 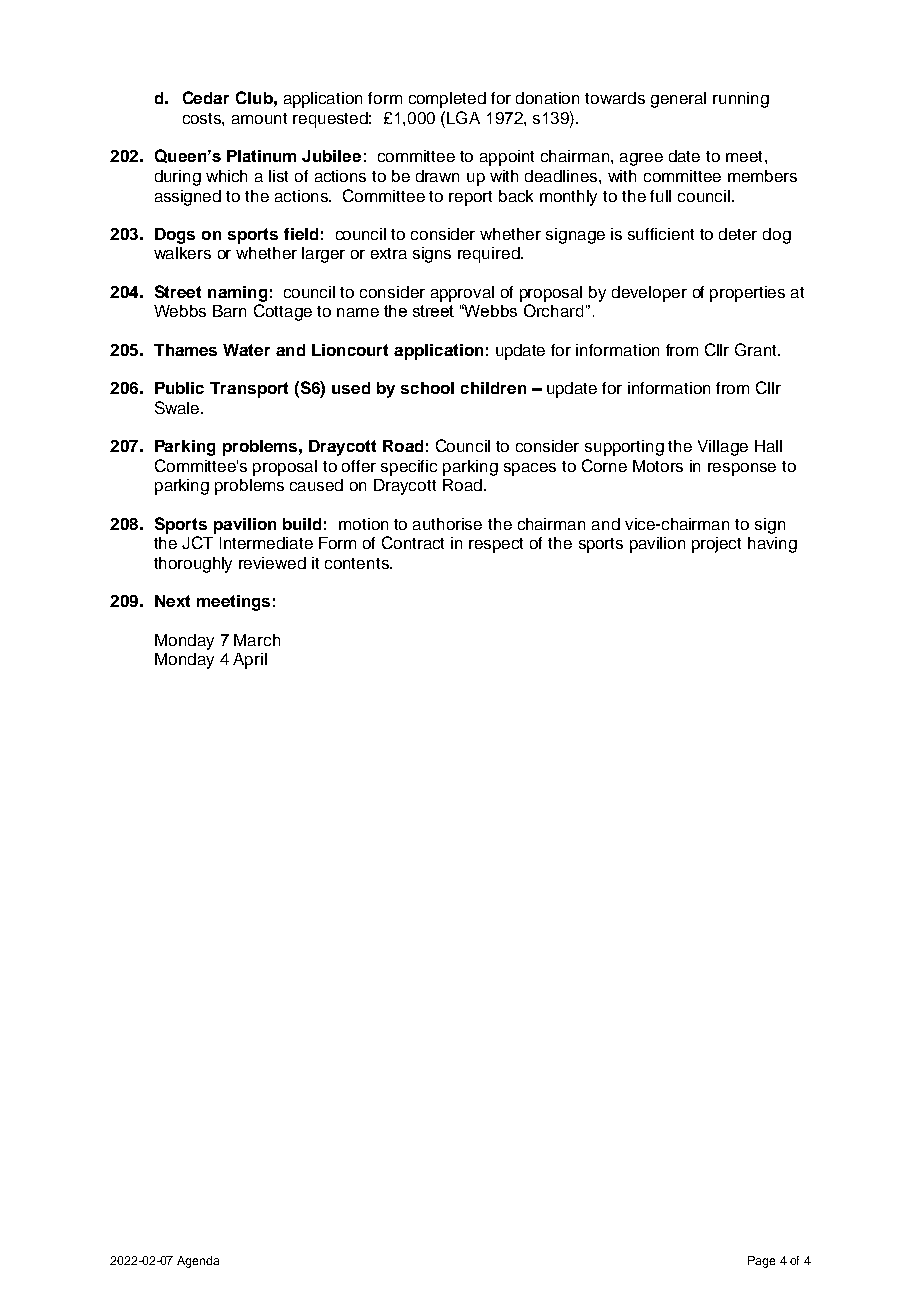 I want to click on amount, so click(x=259, y=118).
